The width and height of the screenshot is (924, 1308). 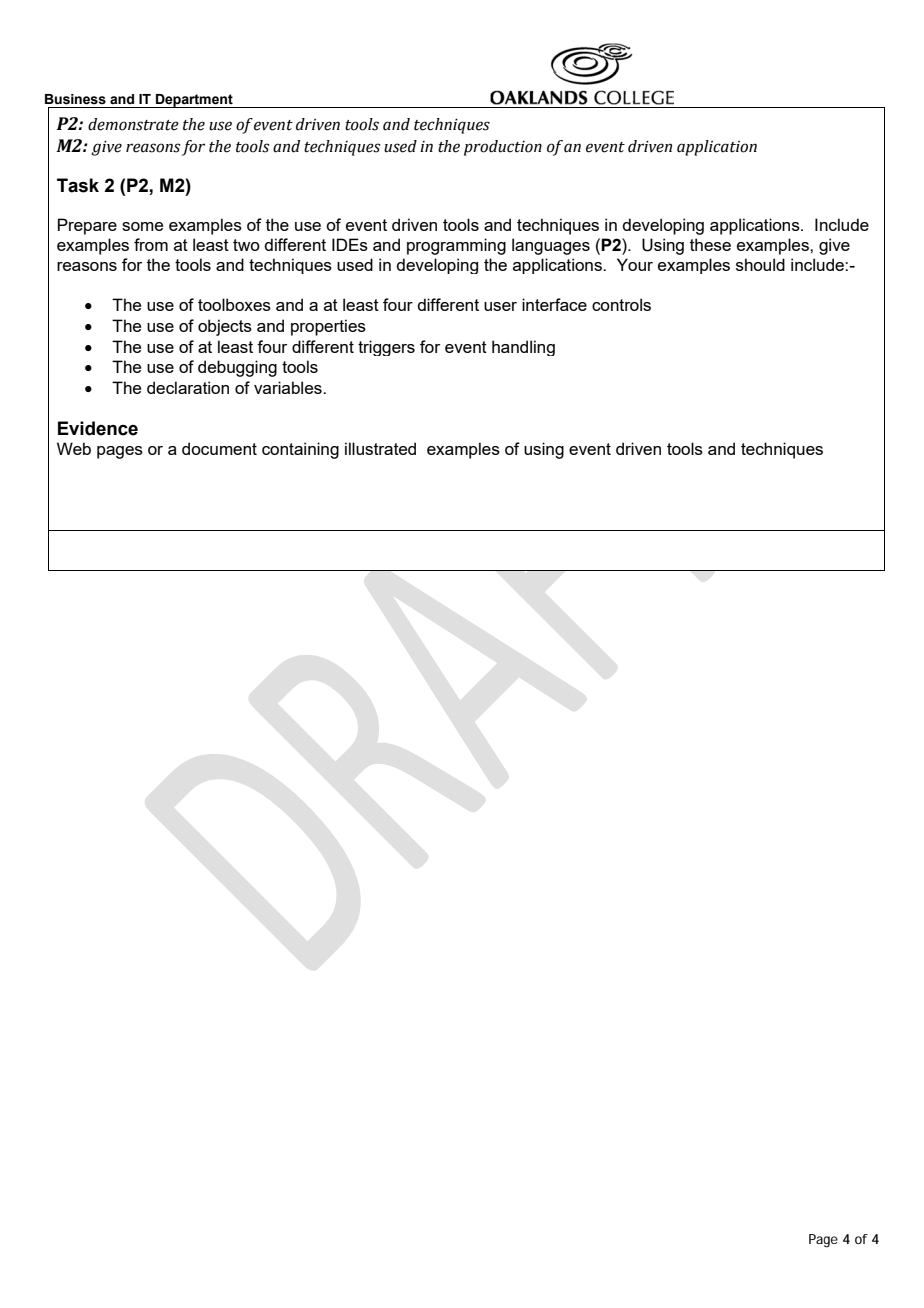 What do you see at coordinates (551, 246) in the screenshot?
I see `languages` at bounding box center [551, 246].
